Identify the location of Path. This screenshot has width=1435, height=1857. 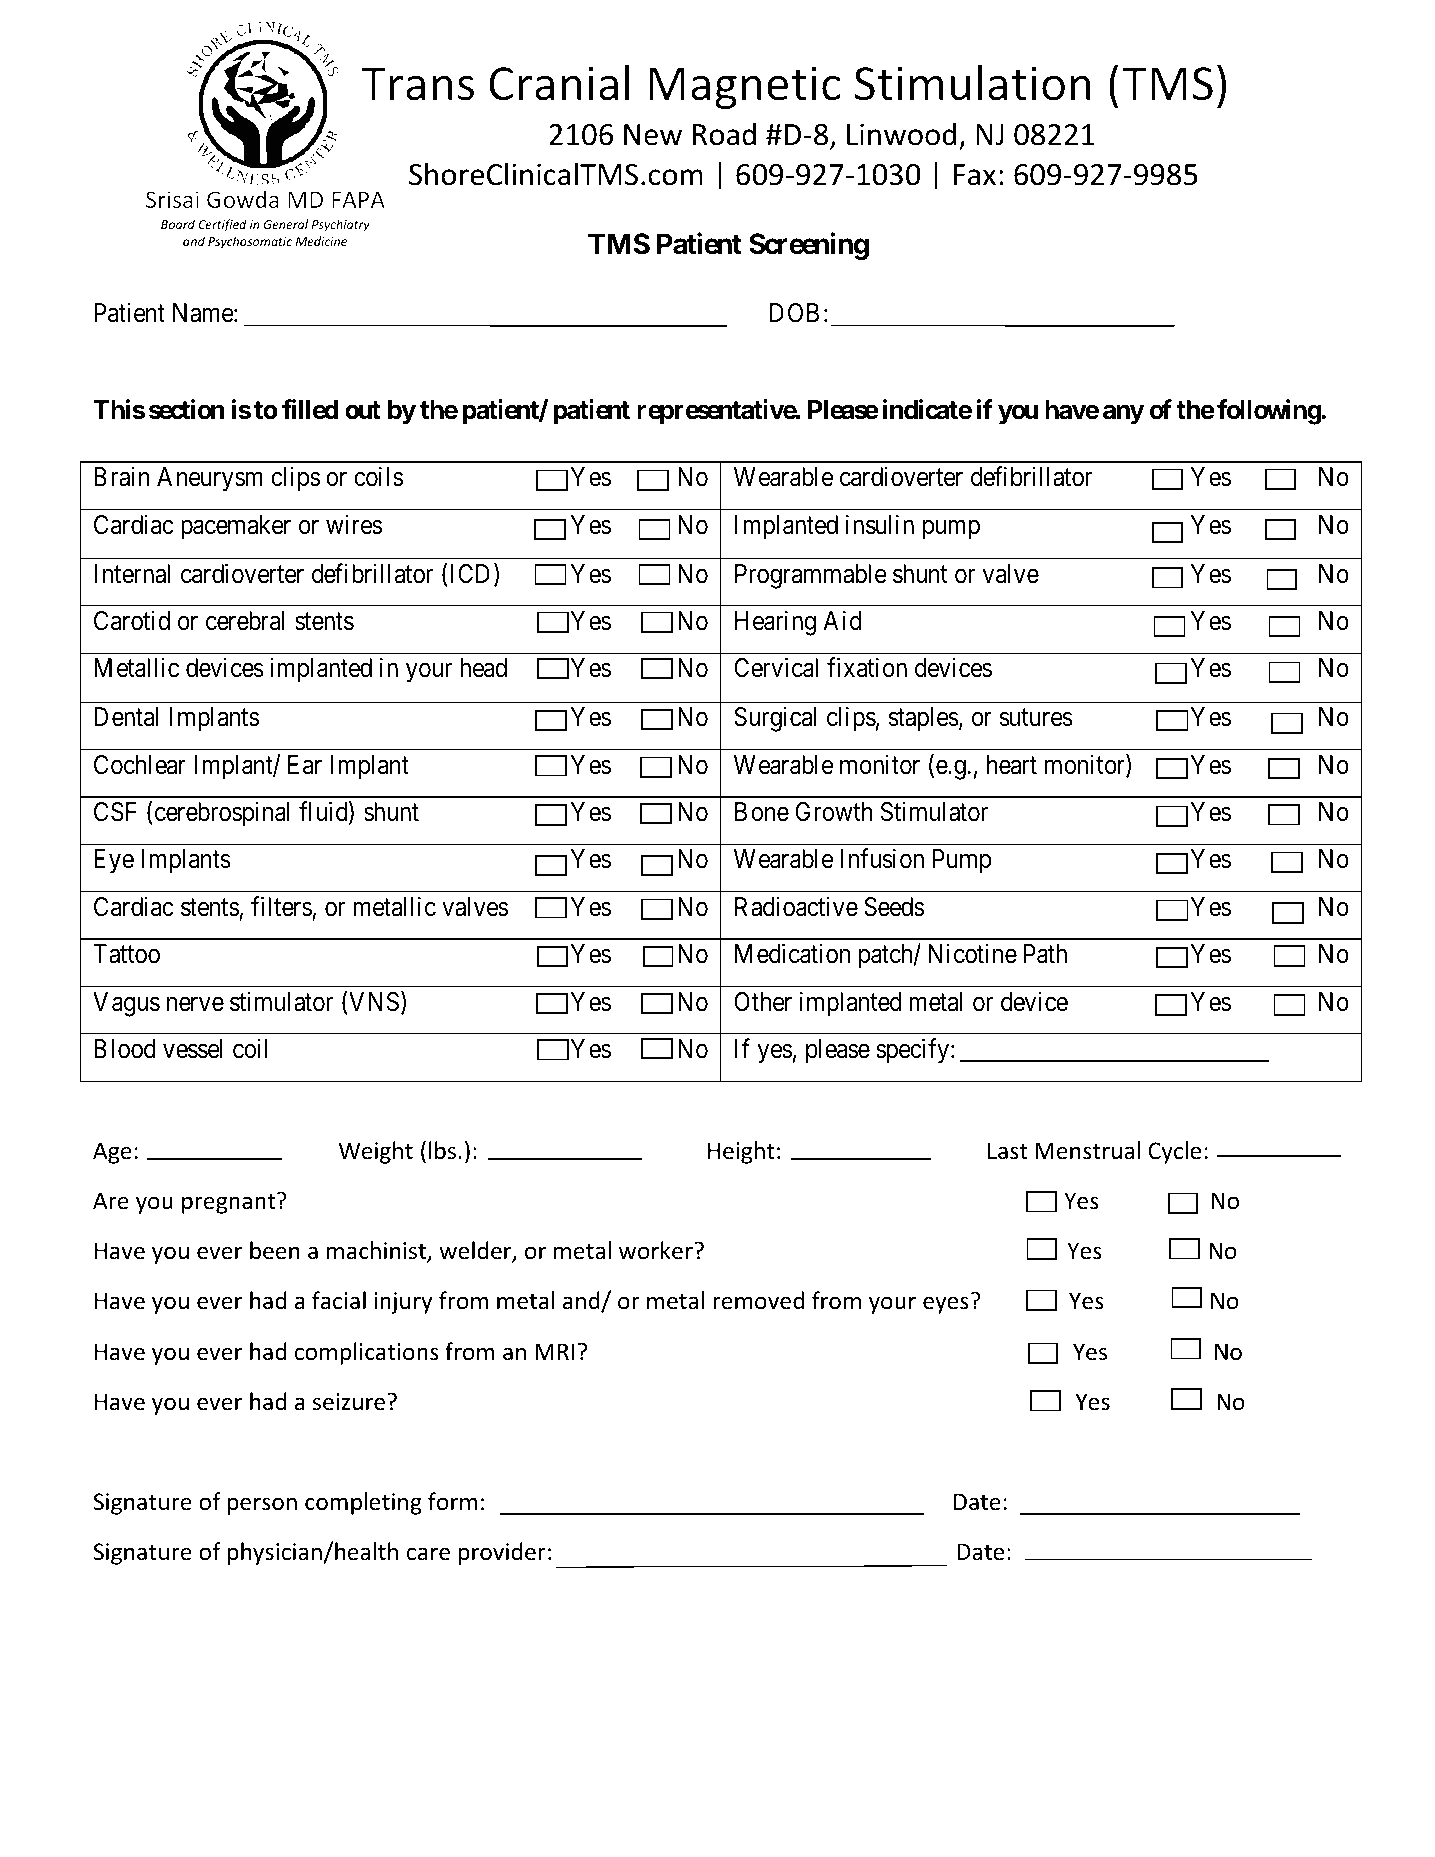
(1045, 954).
